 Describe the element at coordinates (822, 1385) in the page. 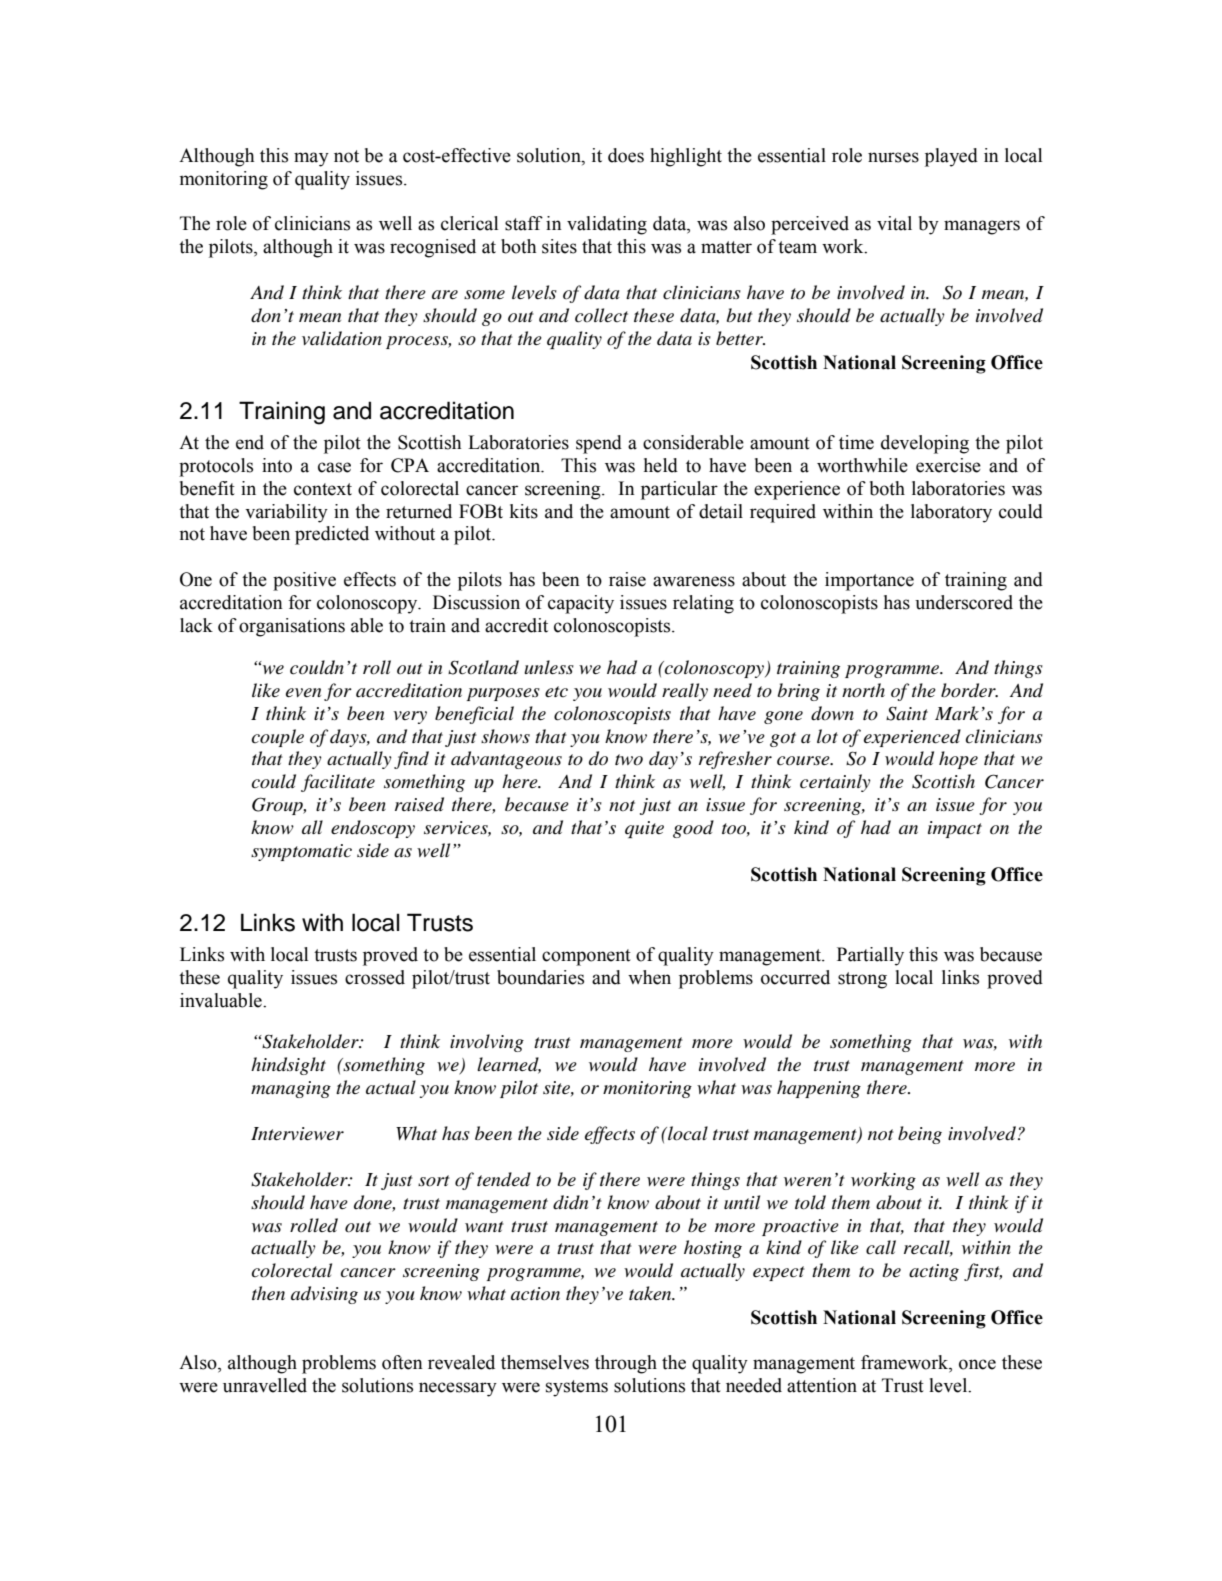

I see `attention` at that location.
